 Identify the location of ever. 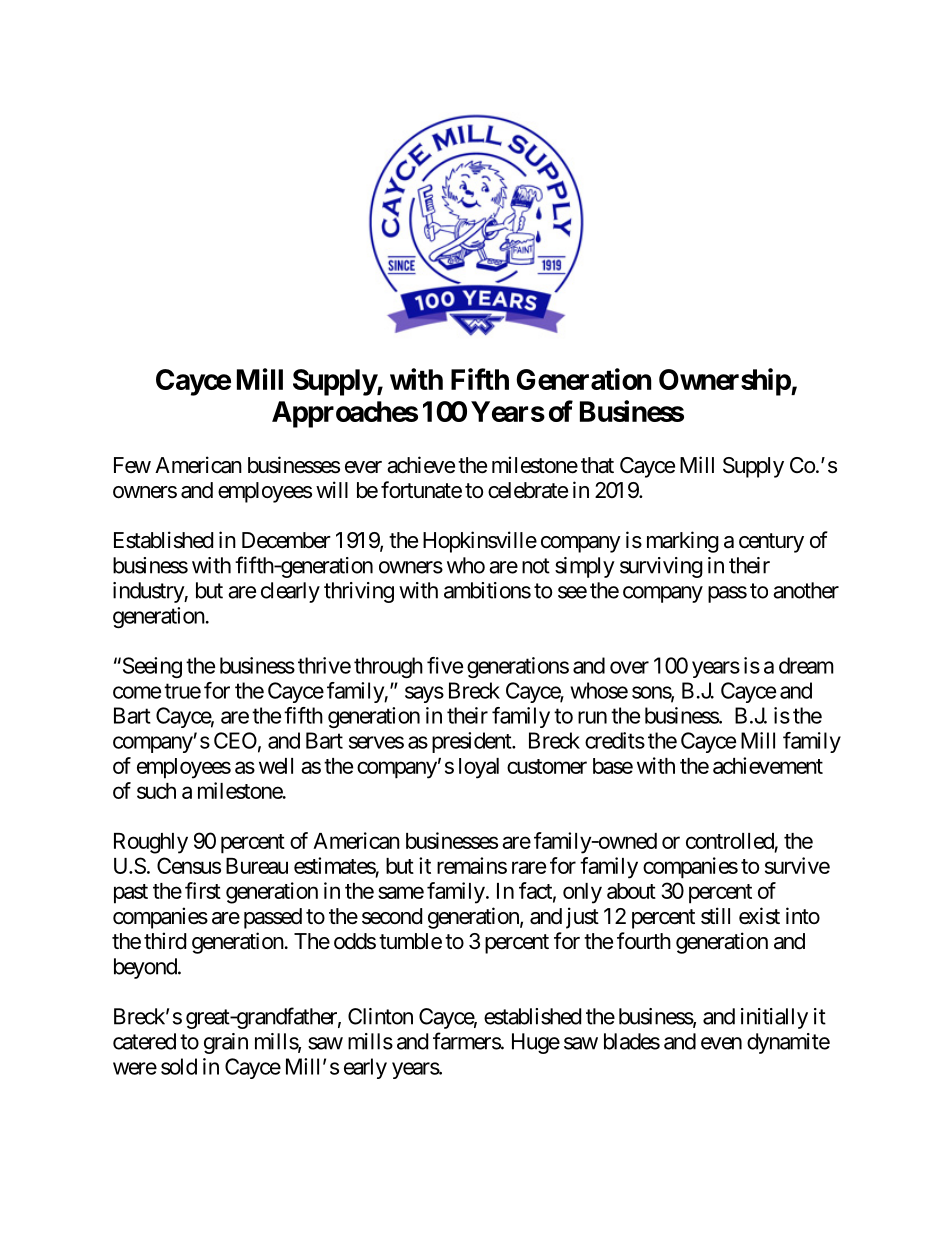
(363, 467).
